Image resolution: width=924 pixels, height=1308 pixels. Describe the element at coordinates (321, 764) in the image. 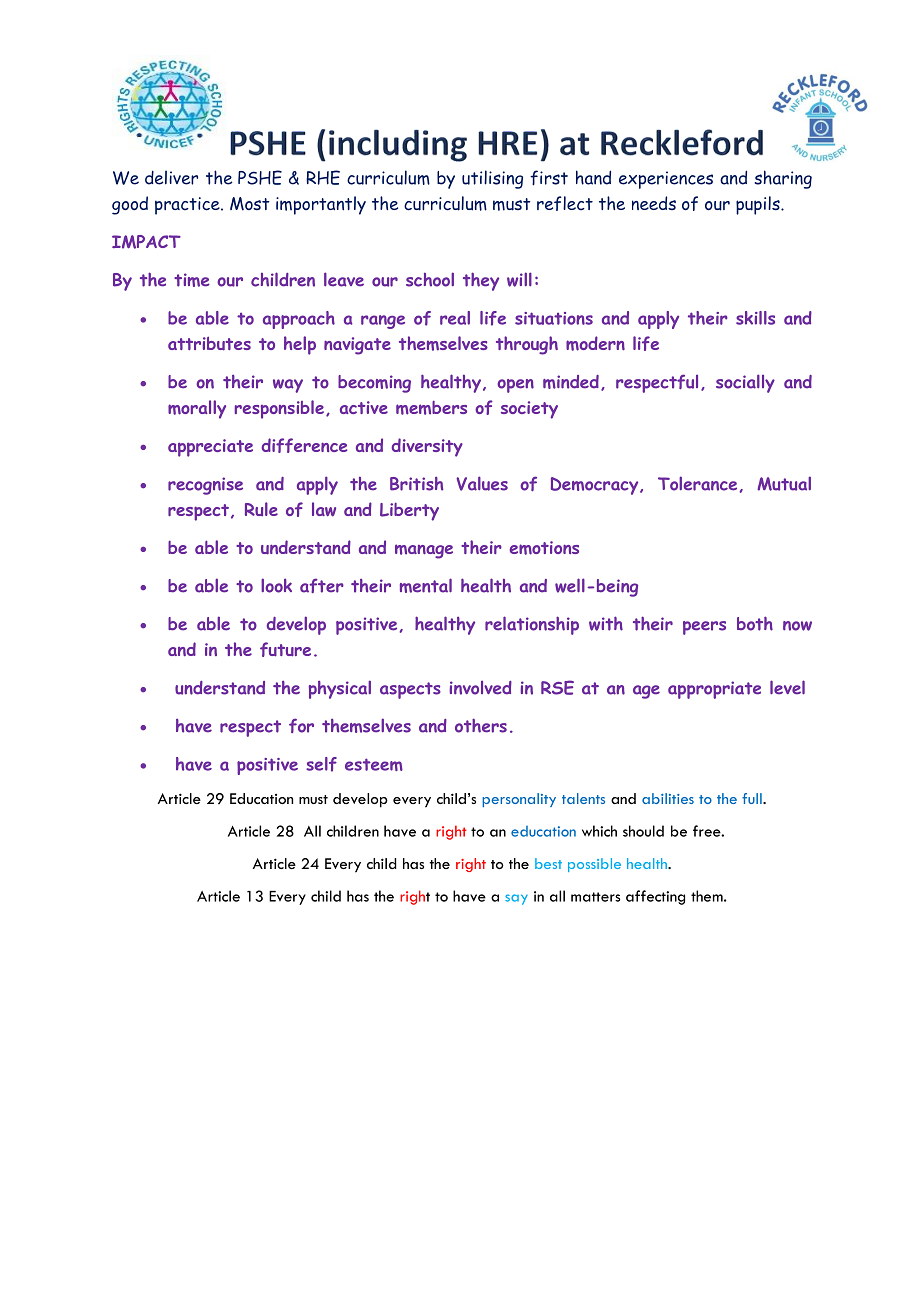

I see `self` at that location.
